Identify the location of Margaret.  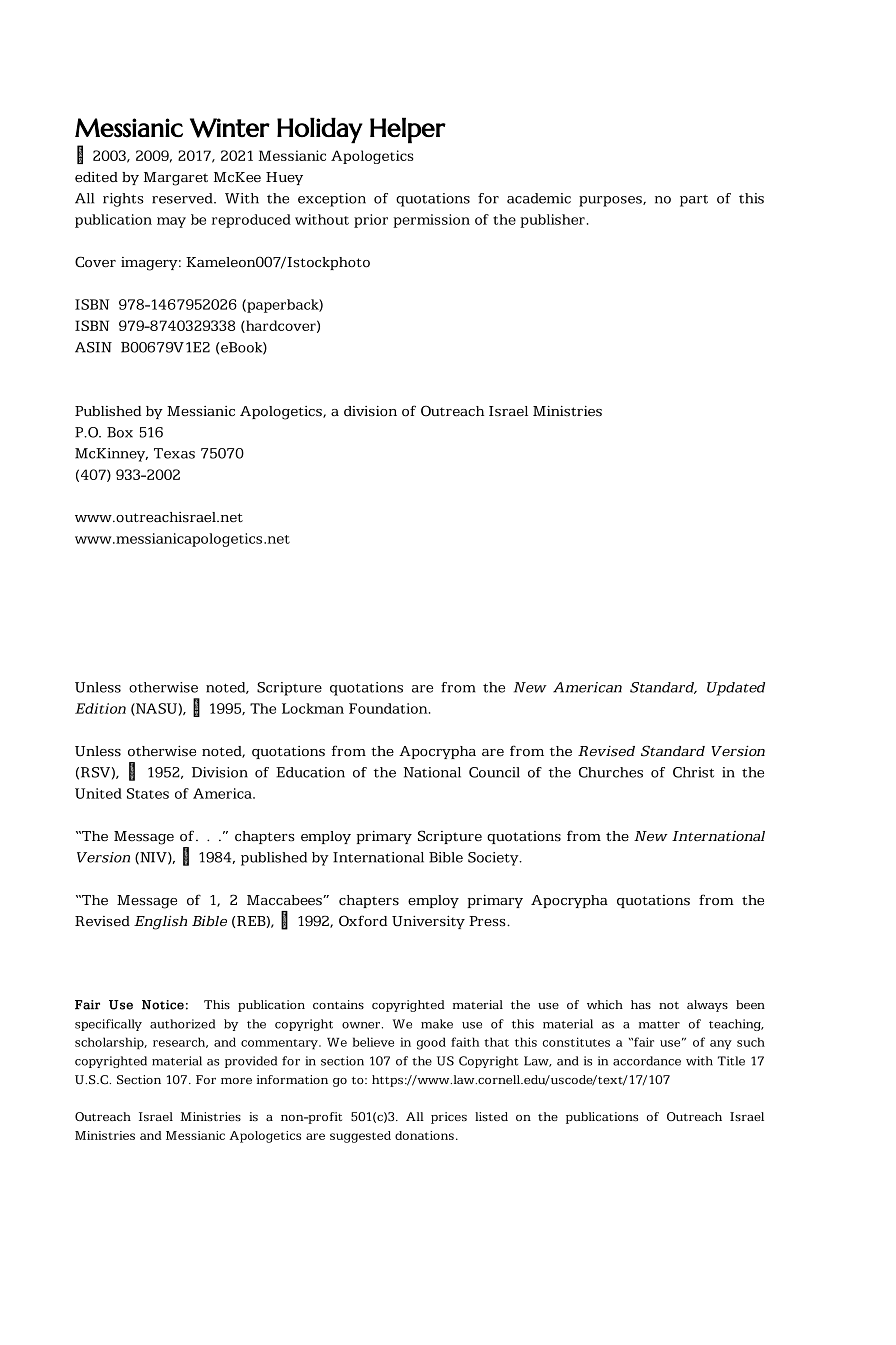
(176, 179).
